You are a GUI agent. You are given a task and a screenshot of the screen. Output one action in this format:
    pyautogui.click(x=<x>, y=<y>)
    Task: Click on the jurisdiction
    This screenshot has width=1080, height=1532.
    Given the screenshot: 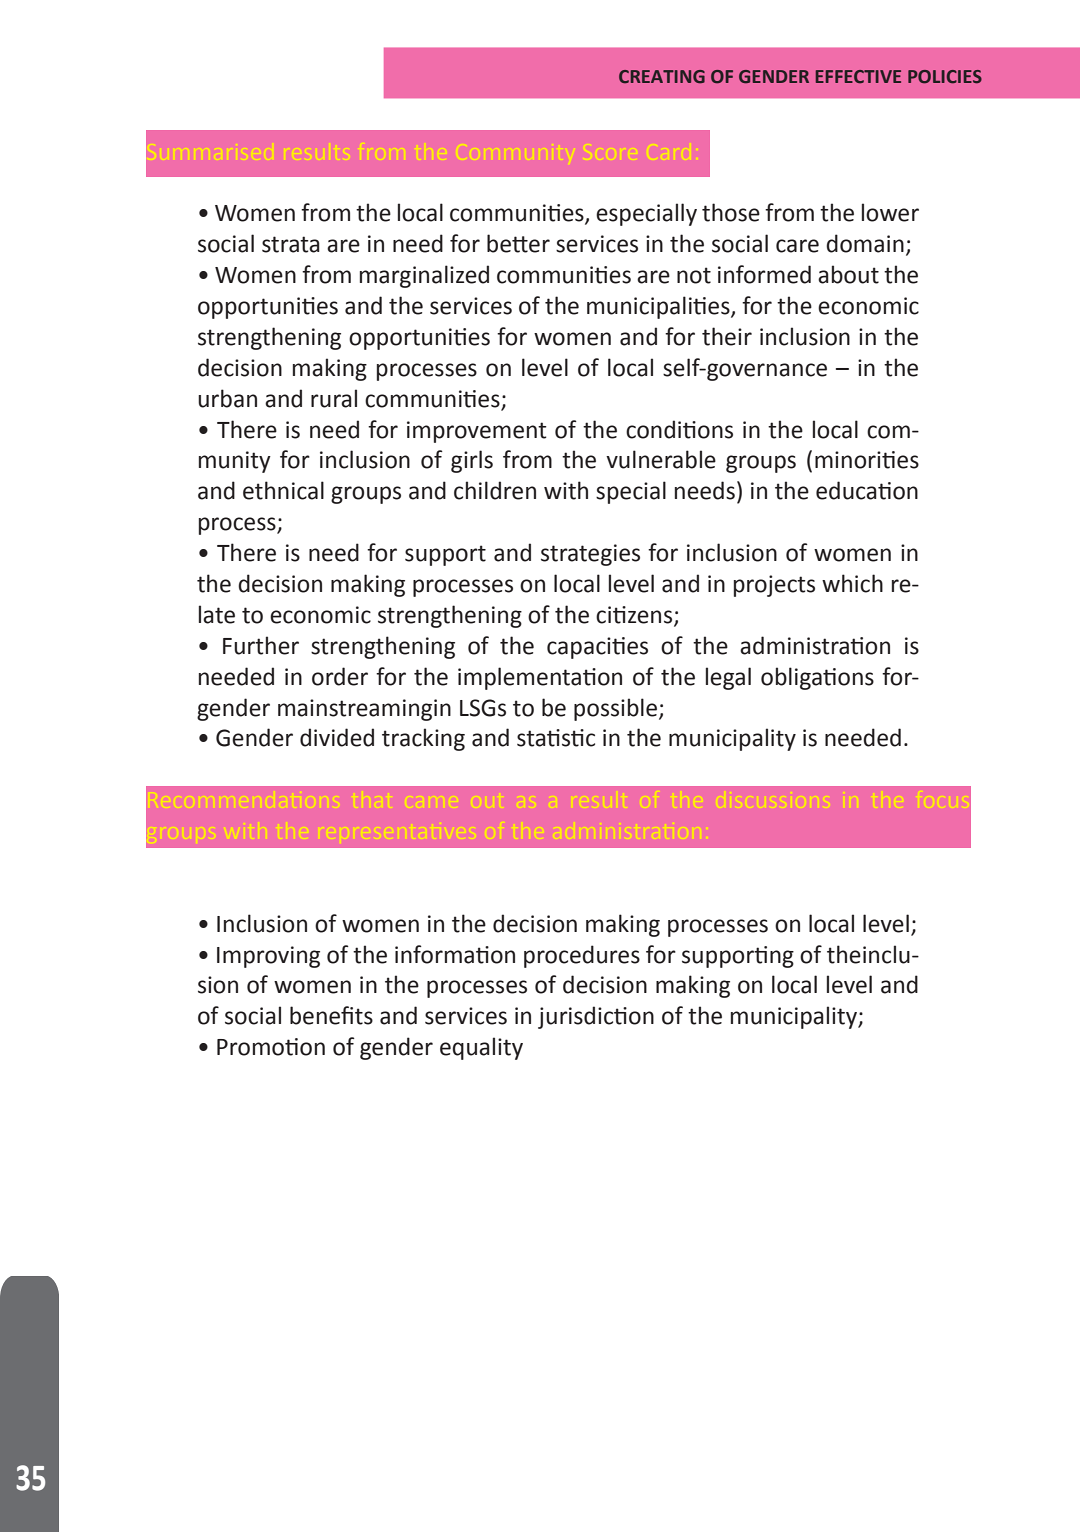 What is the action you would take?
    pyautogui.click(x=596, y=1017)
